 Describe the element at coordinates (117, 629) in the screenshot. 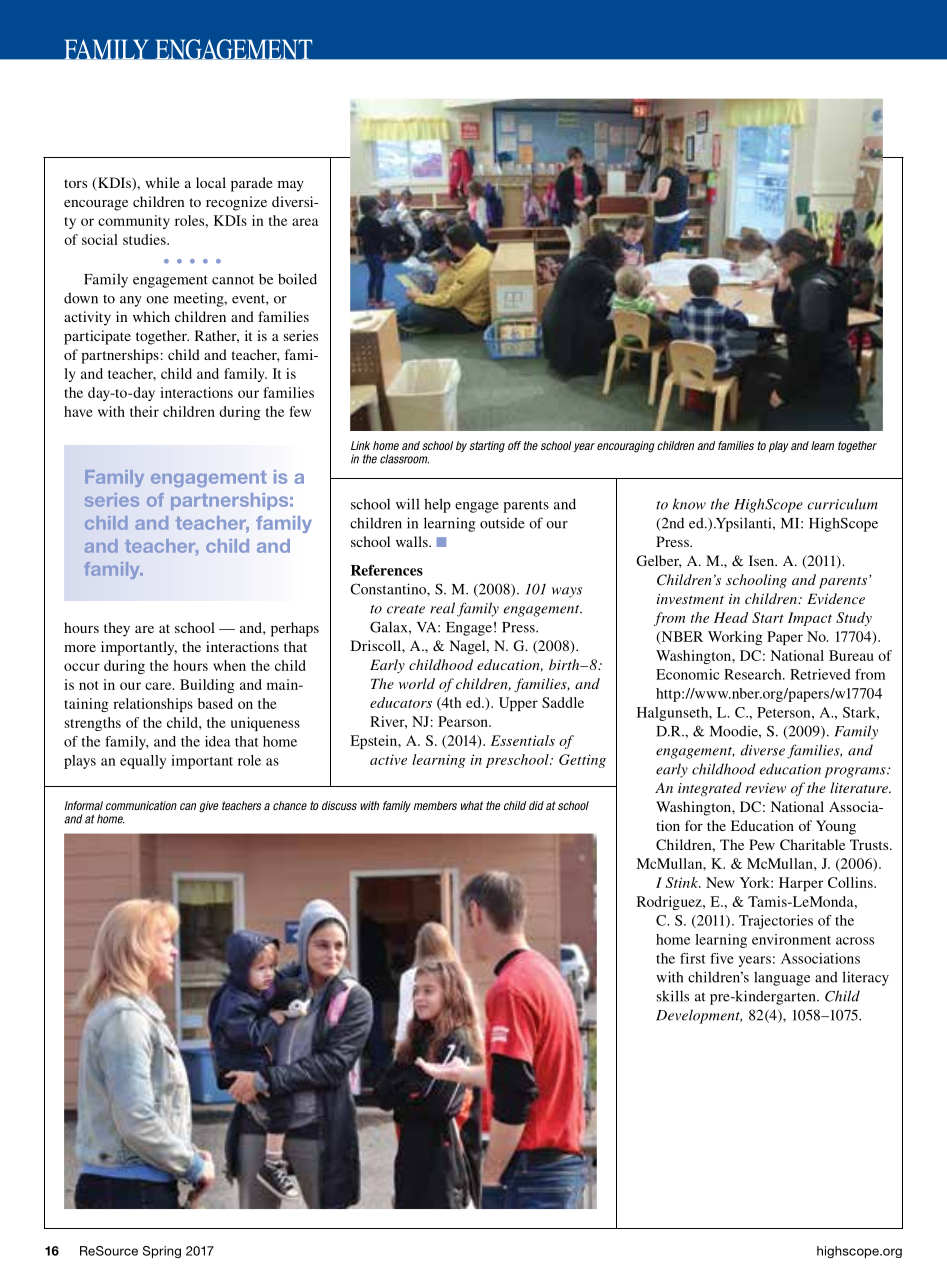

I see `they` at that location.
